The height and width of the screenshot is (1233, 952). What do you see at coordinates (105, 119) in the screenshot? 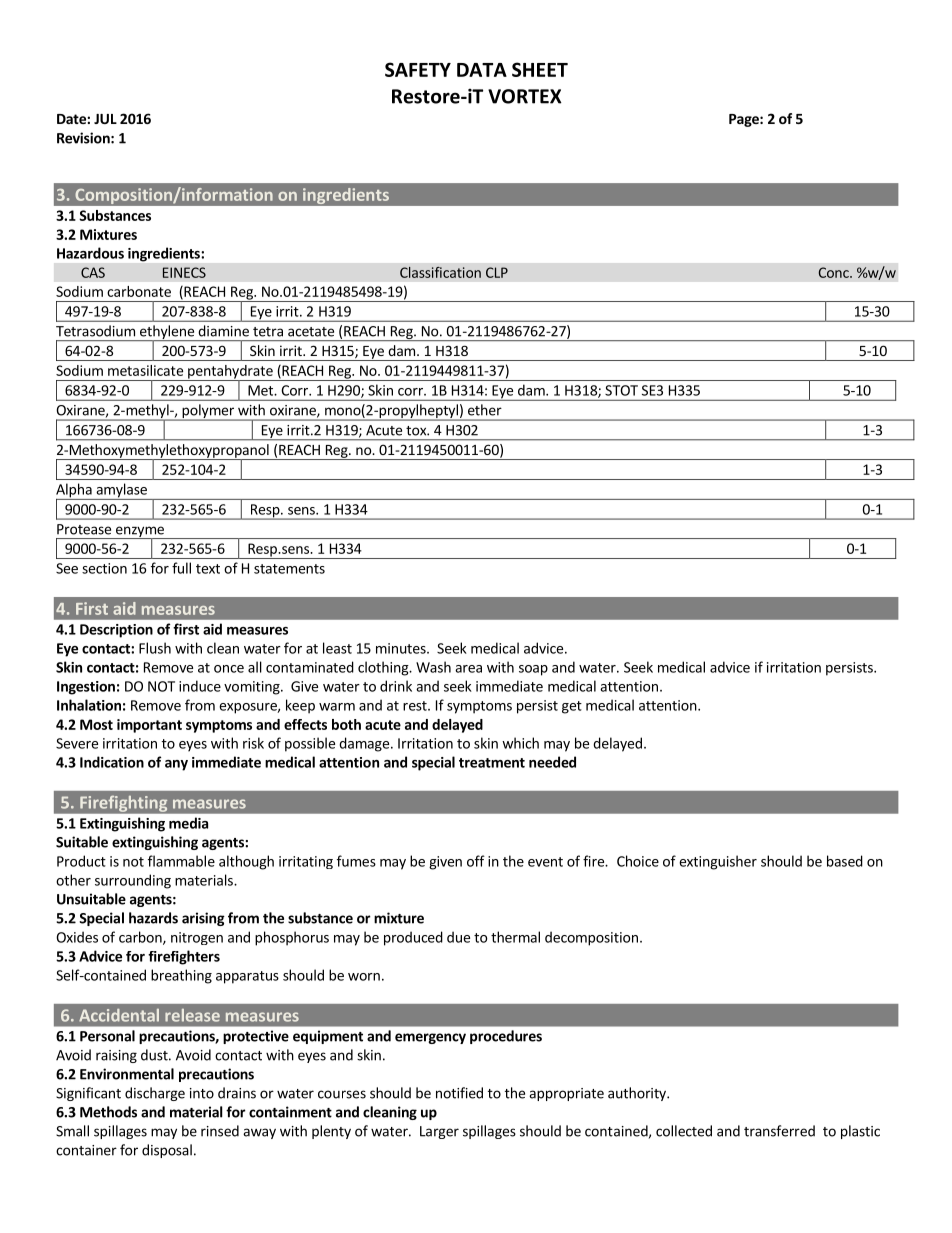
I see `JUL` at bounding box center [105, 119].
